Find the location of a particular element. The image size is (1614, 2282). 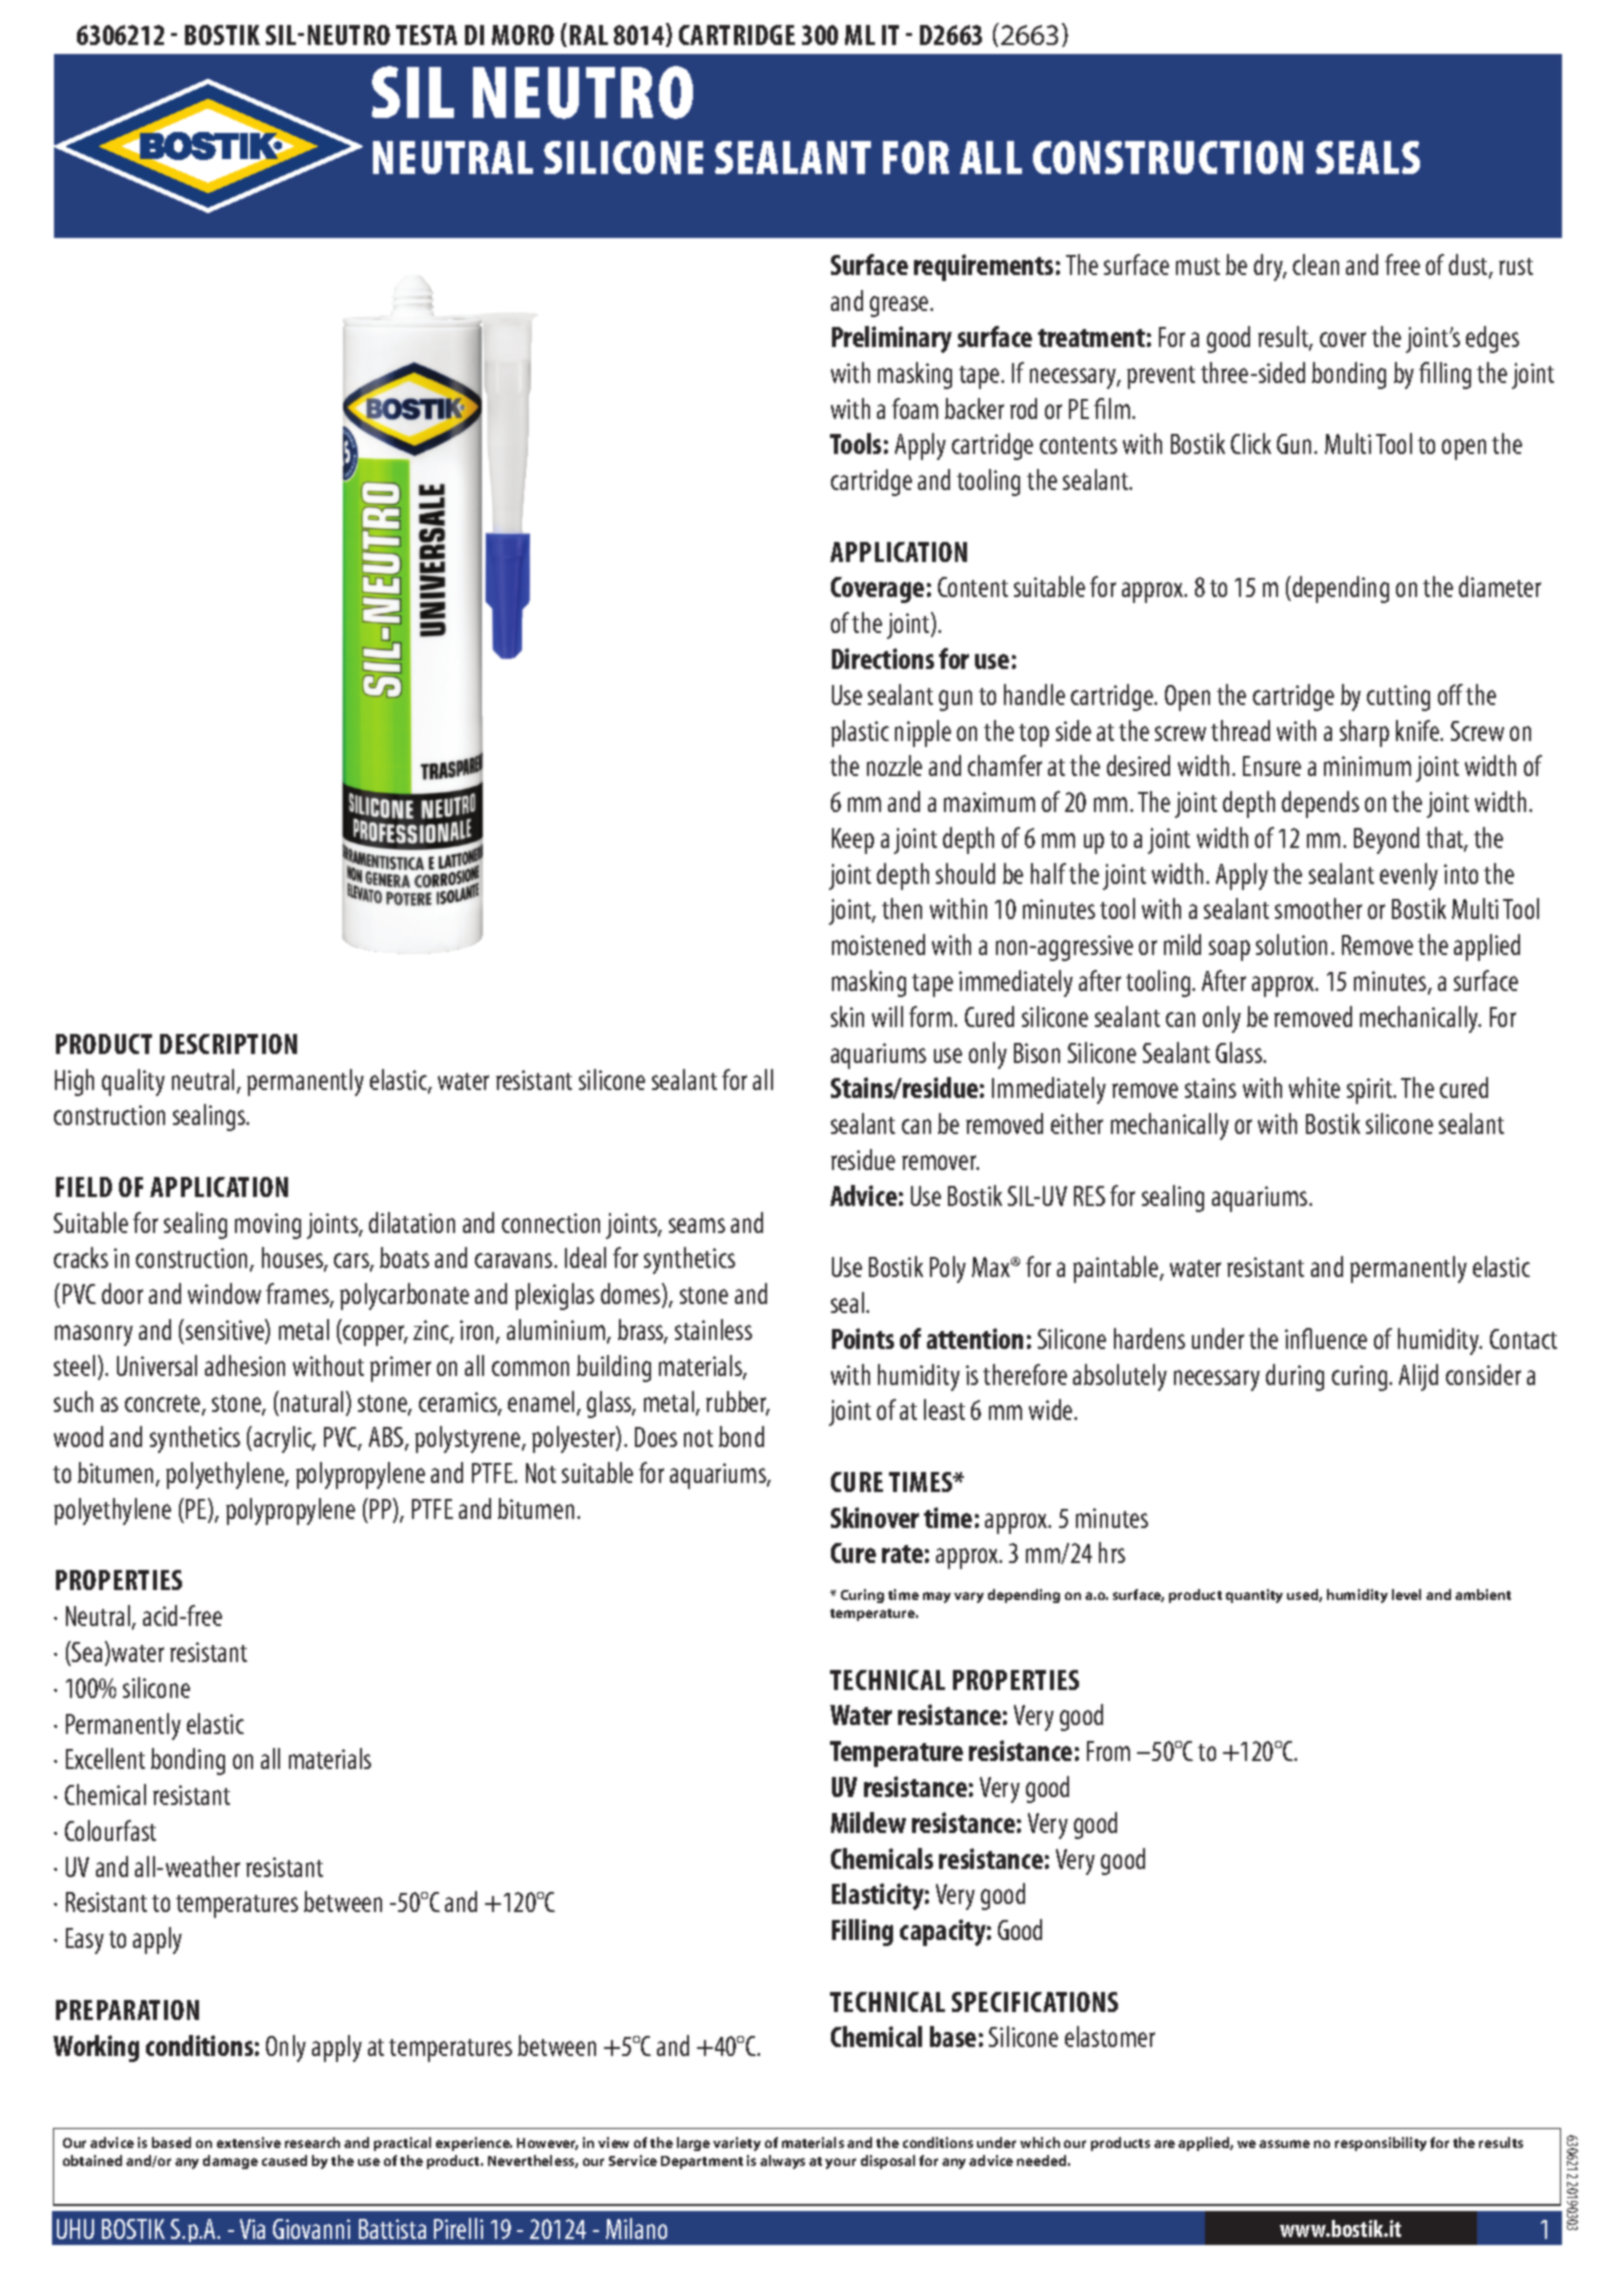

Keep is located at coordinates (853, 841).
